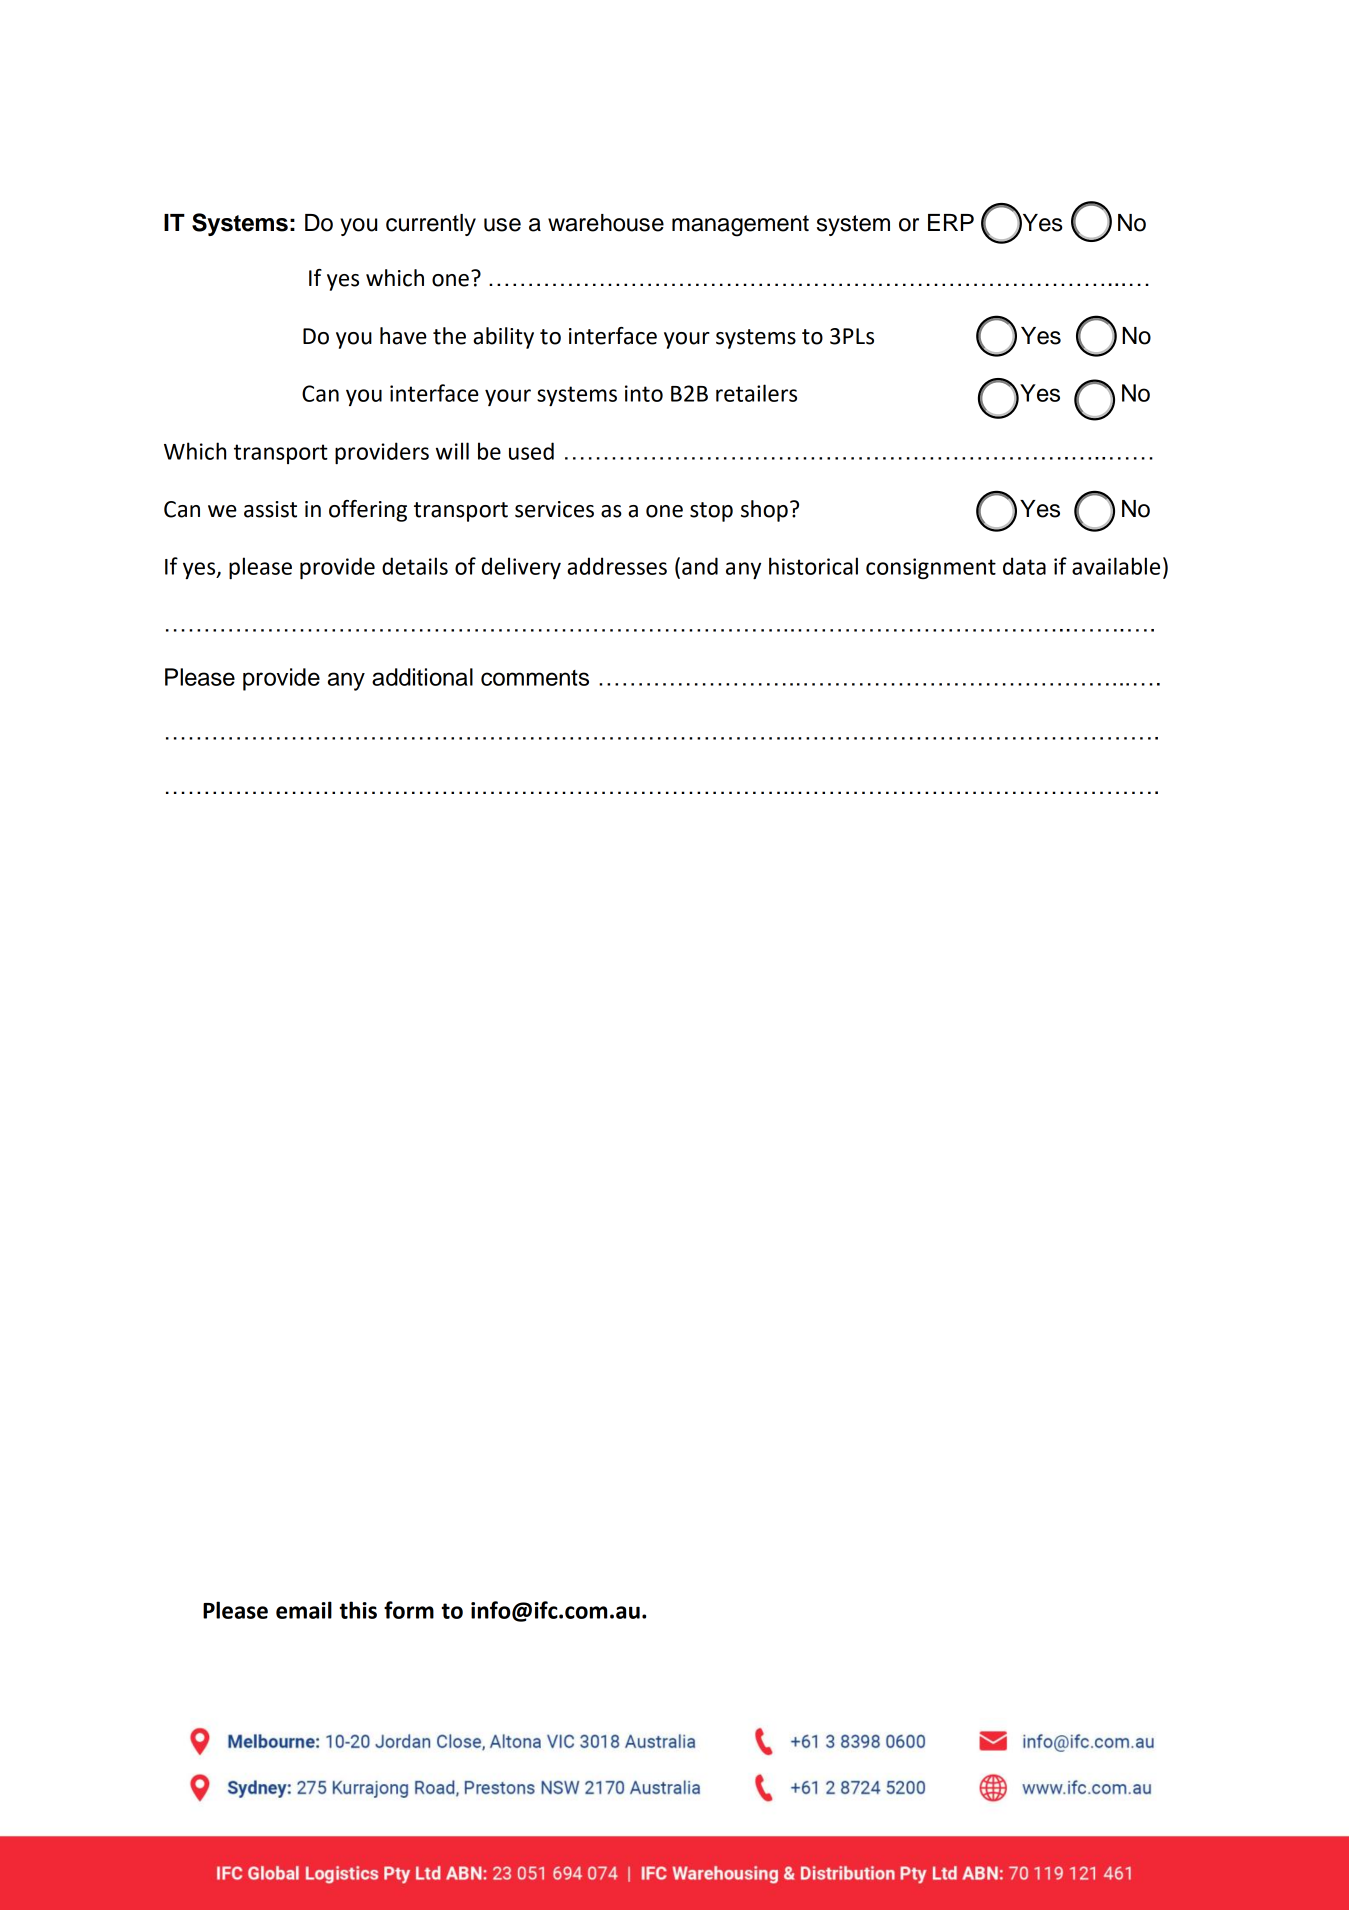 This image has width=1349, height=1910. What do you see at coordinates (1024, 566) in the image?
I see `data` at bounding box center [1024, 566].
